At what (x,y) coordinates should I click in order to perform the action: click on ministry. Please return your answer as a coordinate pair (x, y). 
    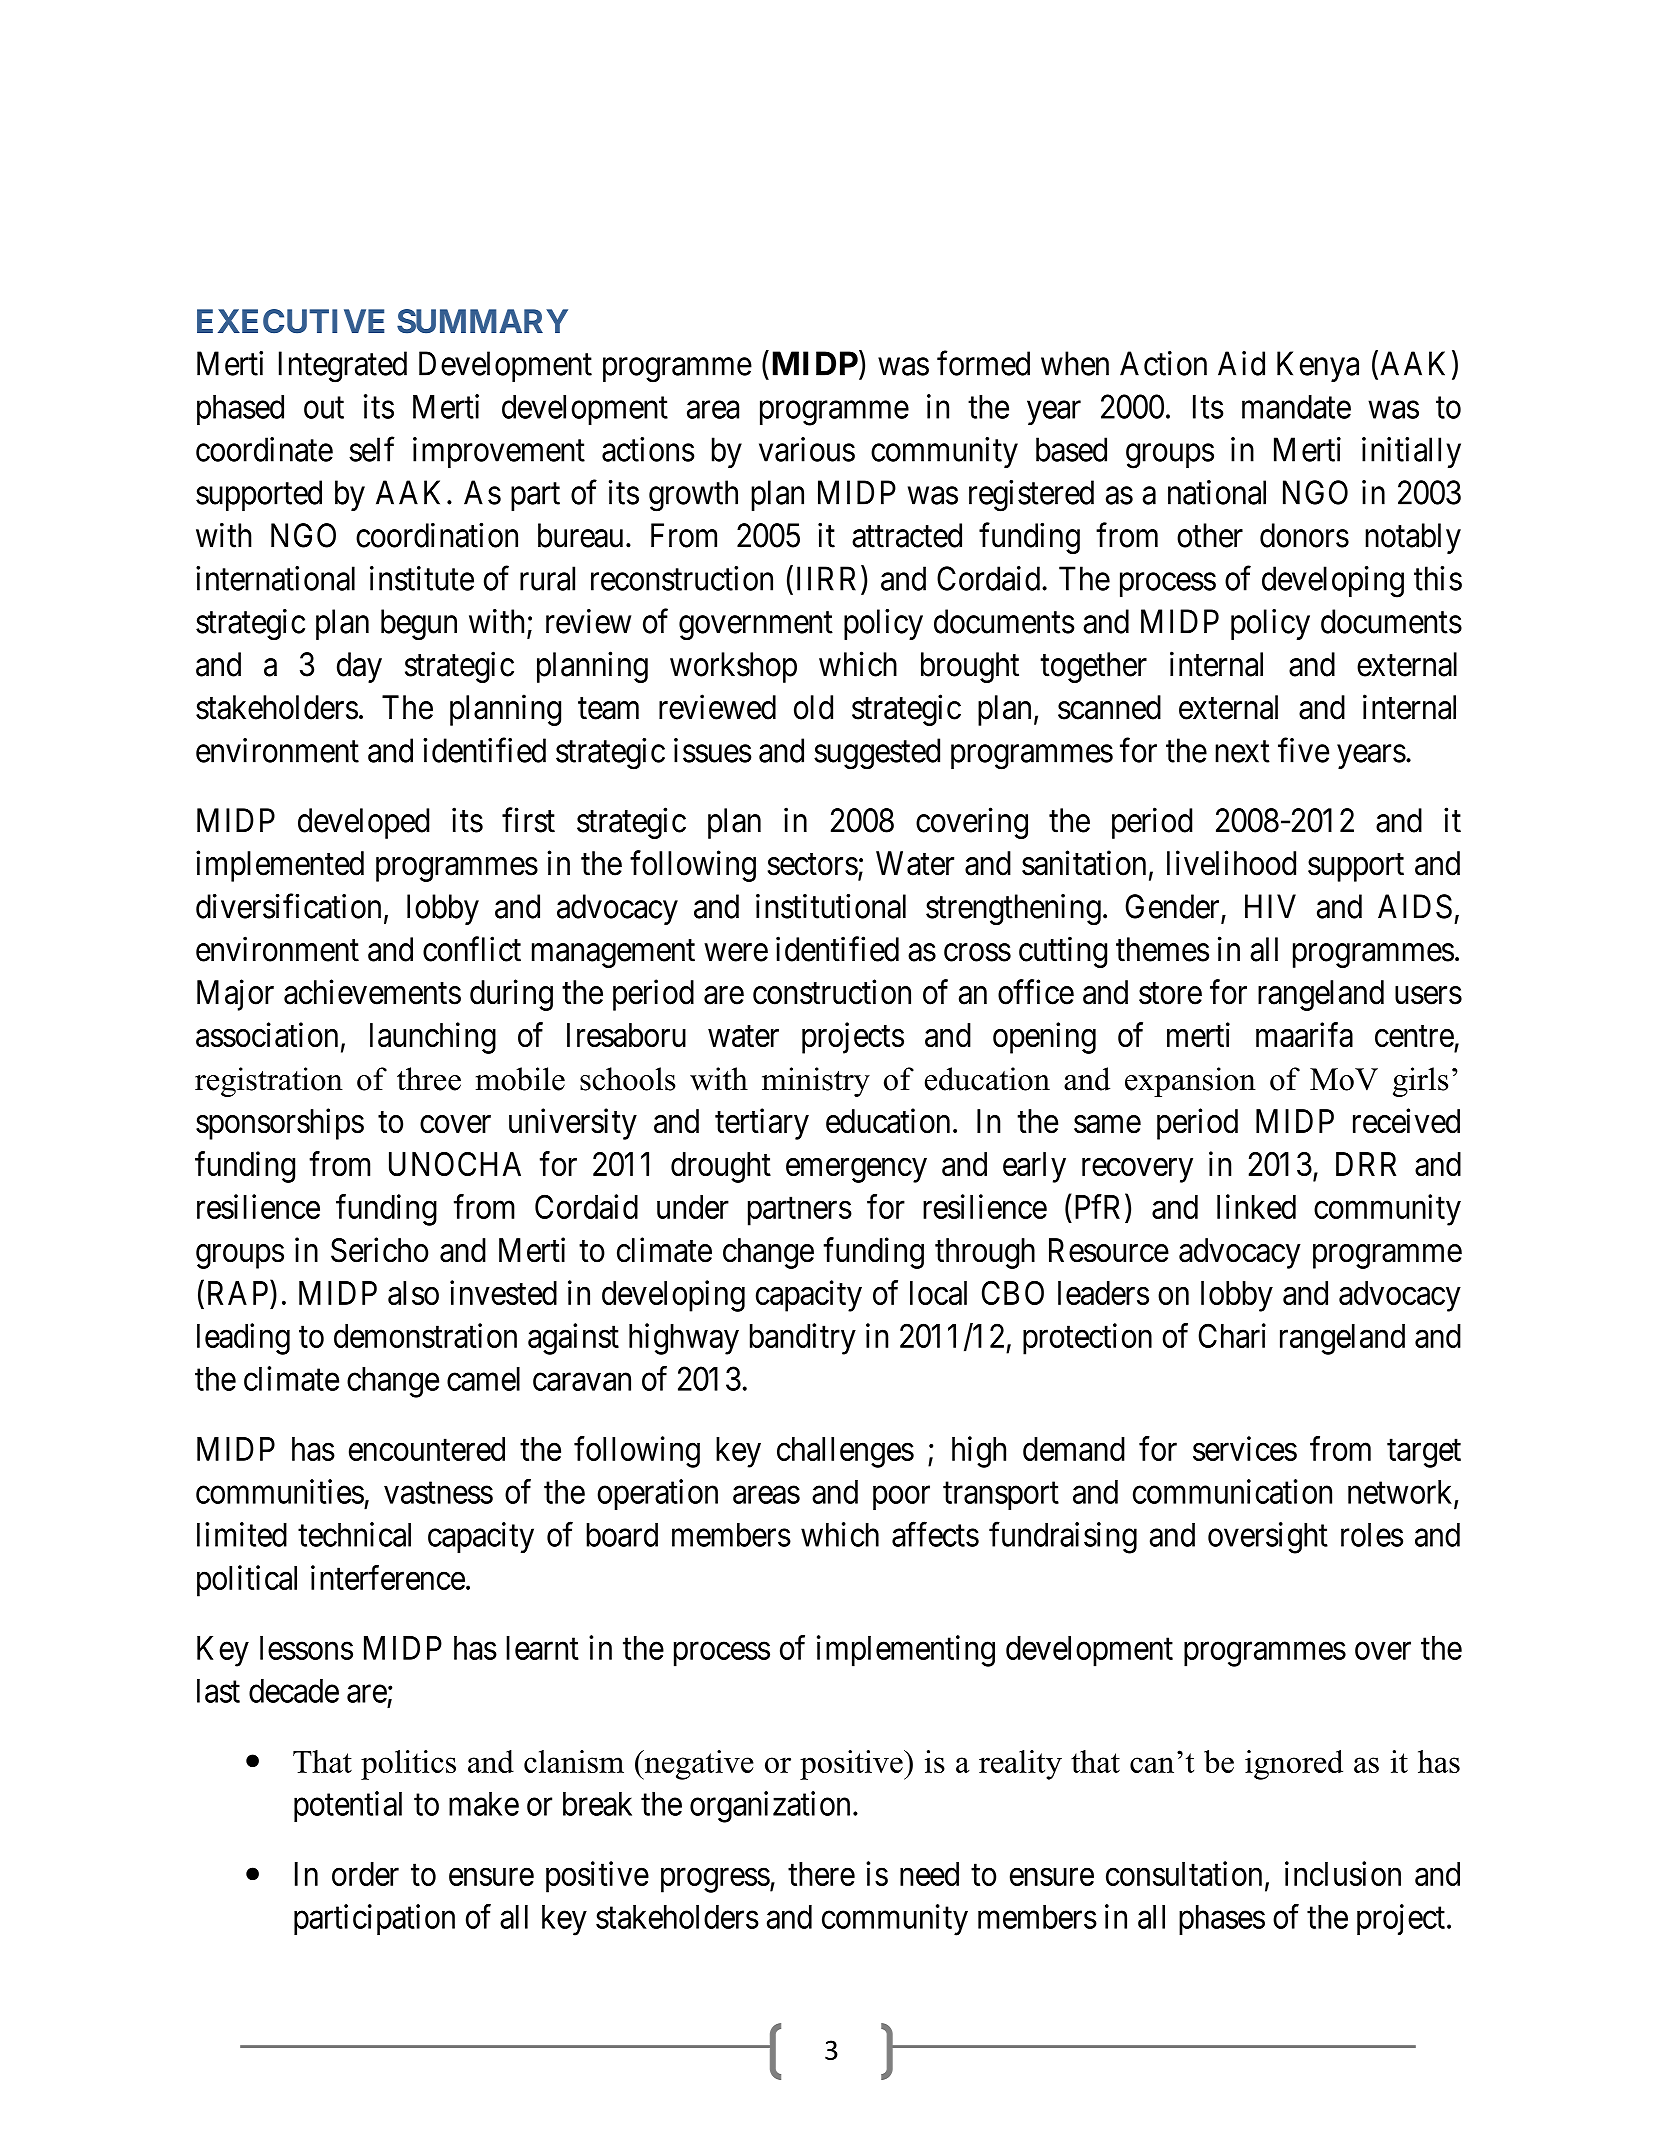
    Looking at the image, I should click on (816, 1082).
